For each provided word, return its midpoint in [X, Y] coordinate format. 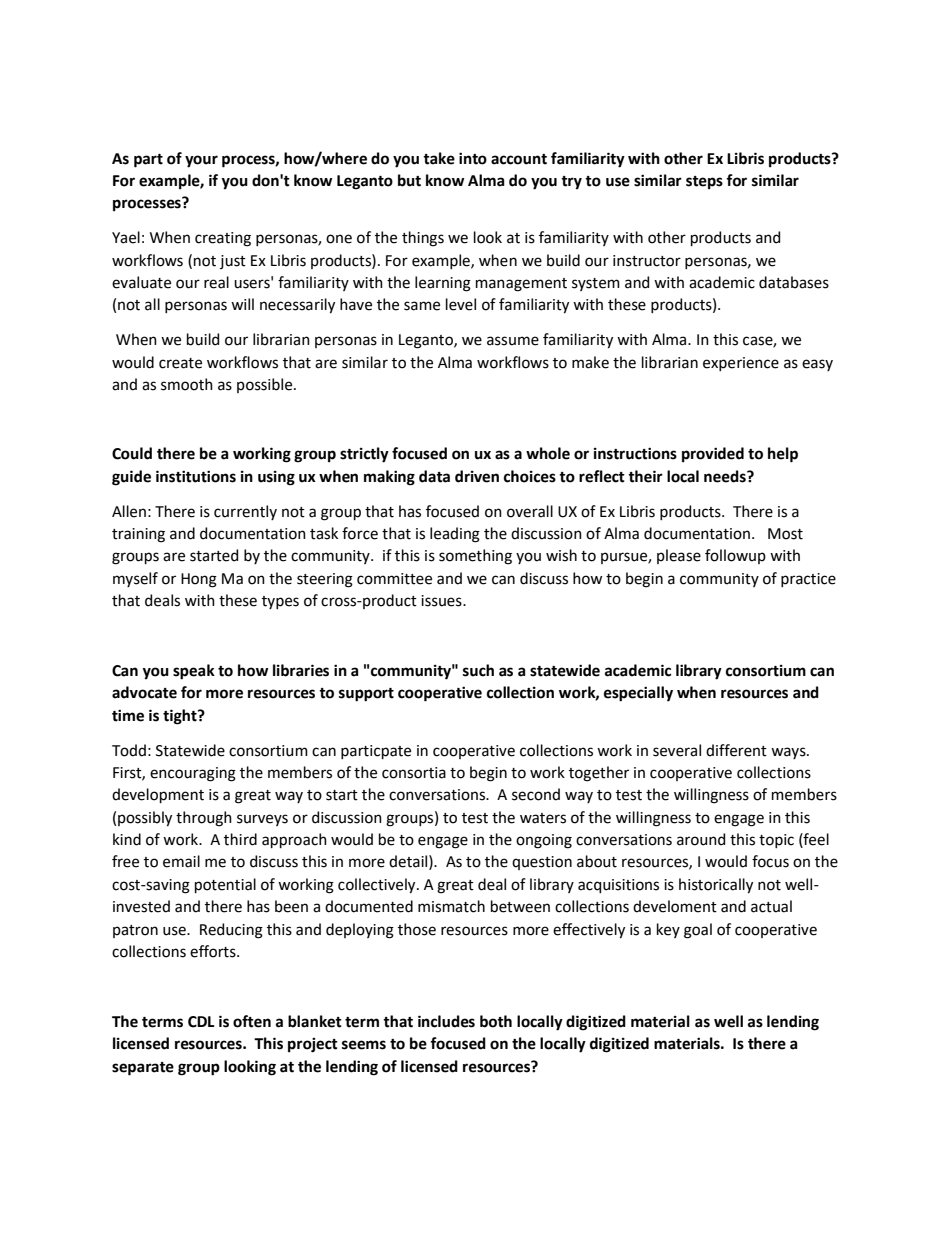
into [473, 158]
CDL [201, 1022]
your [201, 161]
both [496, 1021]
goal [698, 931]
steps [704, 182]
